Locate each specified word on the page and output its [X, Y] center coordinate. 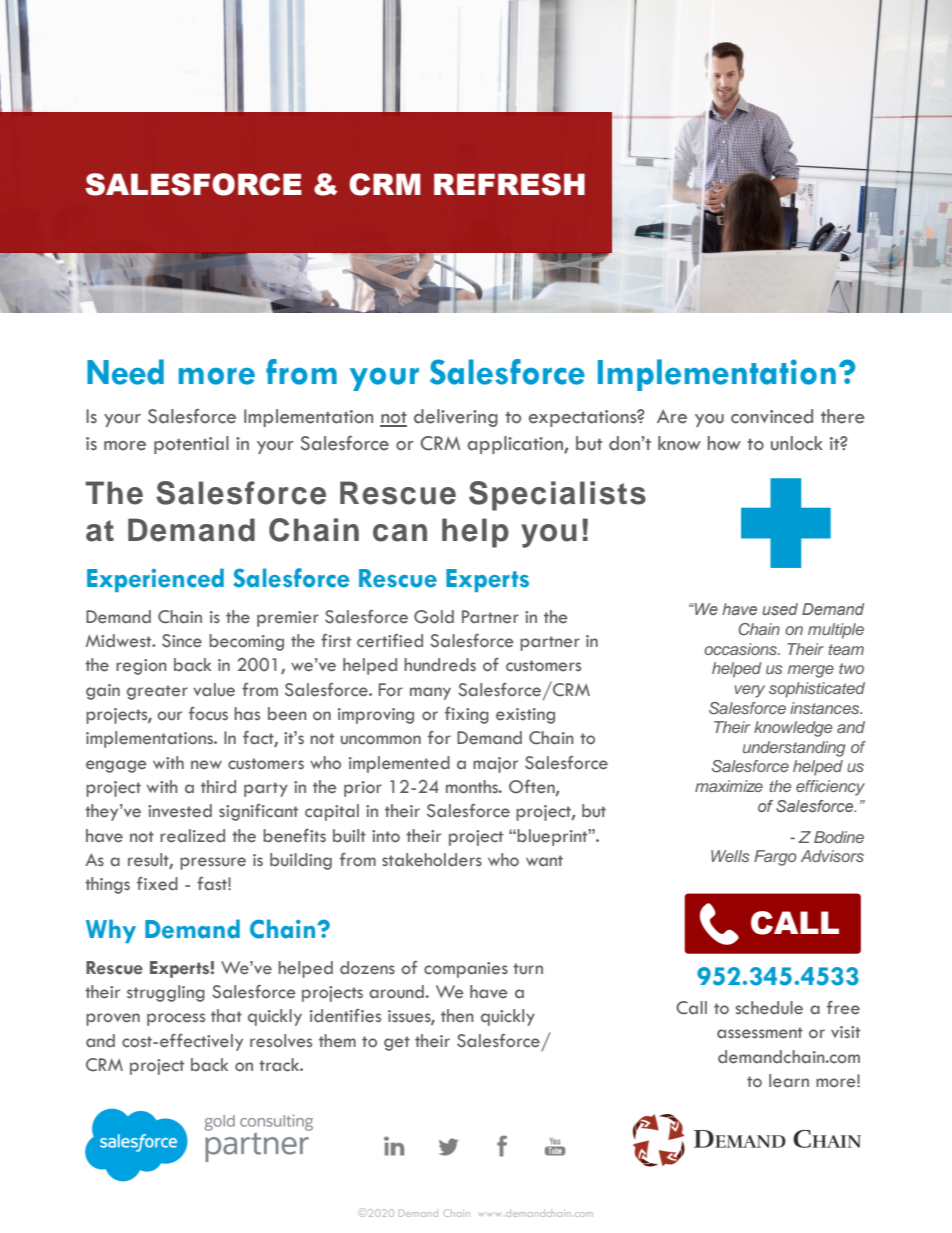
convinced [772, 416]
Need [125, 372]
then [457, 1016]
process [176, 1019]
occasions [741, 649]
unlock [797, 443]
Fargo [775, 858]
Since [182, 641]
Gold [434, 617]
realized [192, 836]
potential [191, 445]
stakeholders [432, 860]
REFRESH [509, 184]
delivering [456, 418]
